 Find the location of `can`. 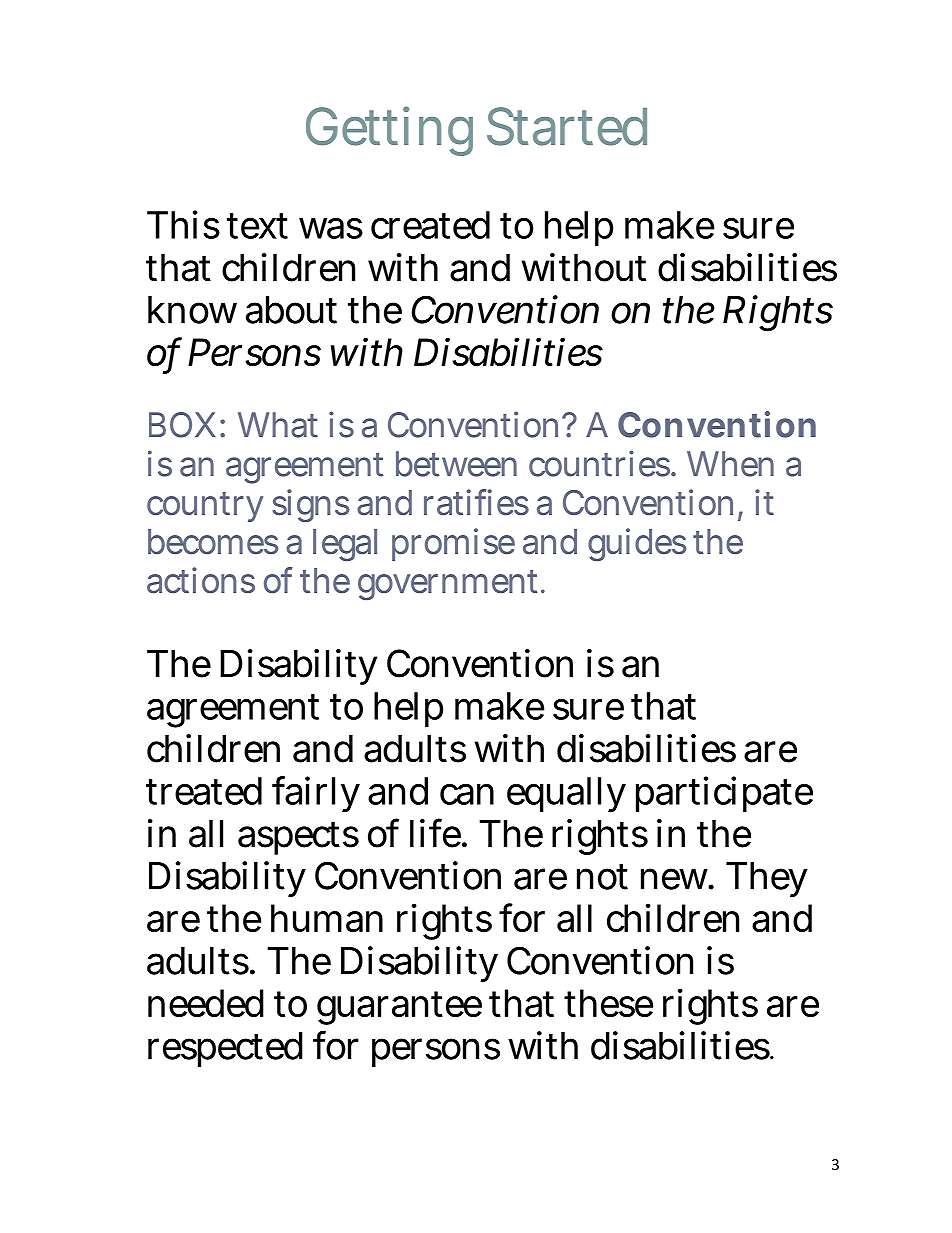

can is located at coordinates (467, 794).
